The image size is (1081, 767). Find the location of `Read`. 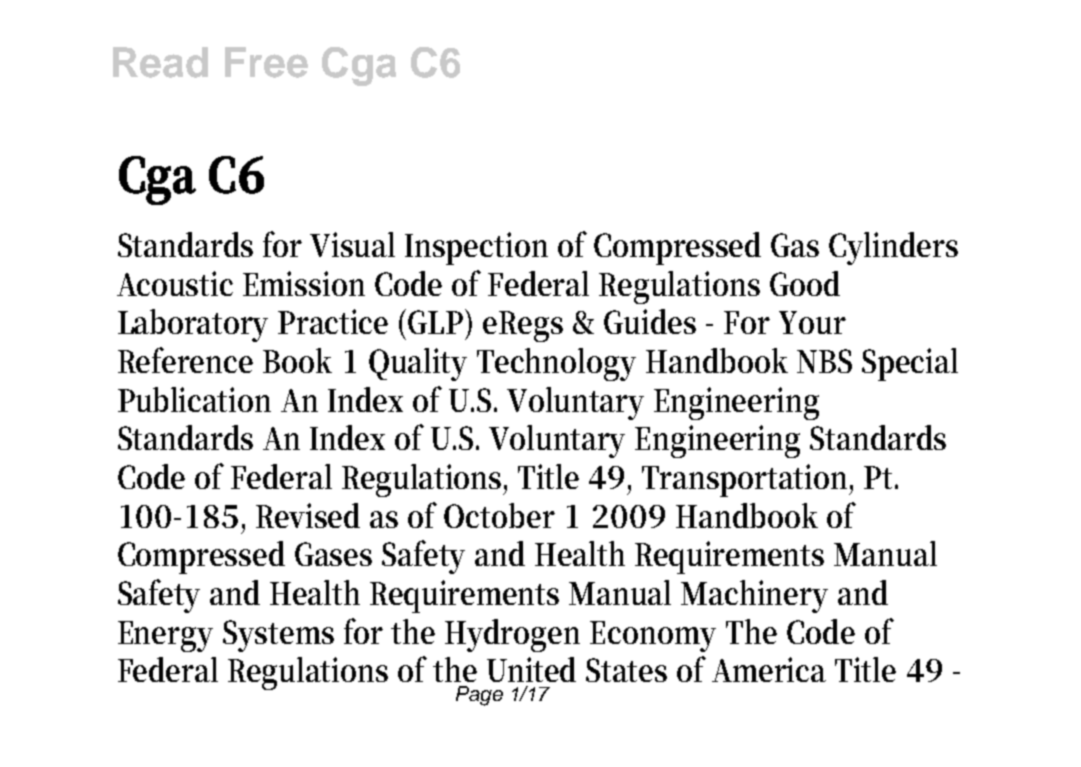

Read is located at coordinates (160, 62).
